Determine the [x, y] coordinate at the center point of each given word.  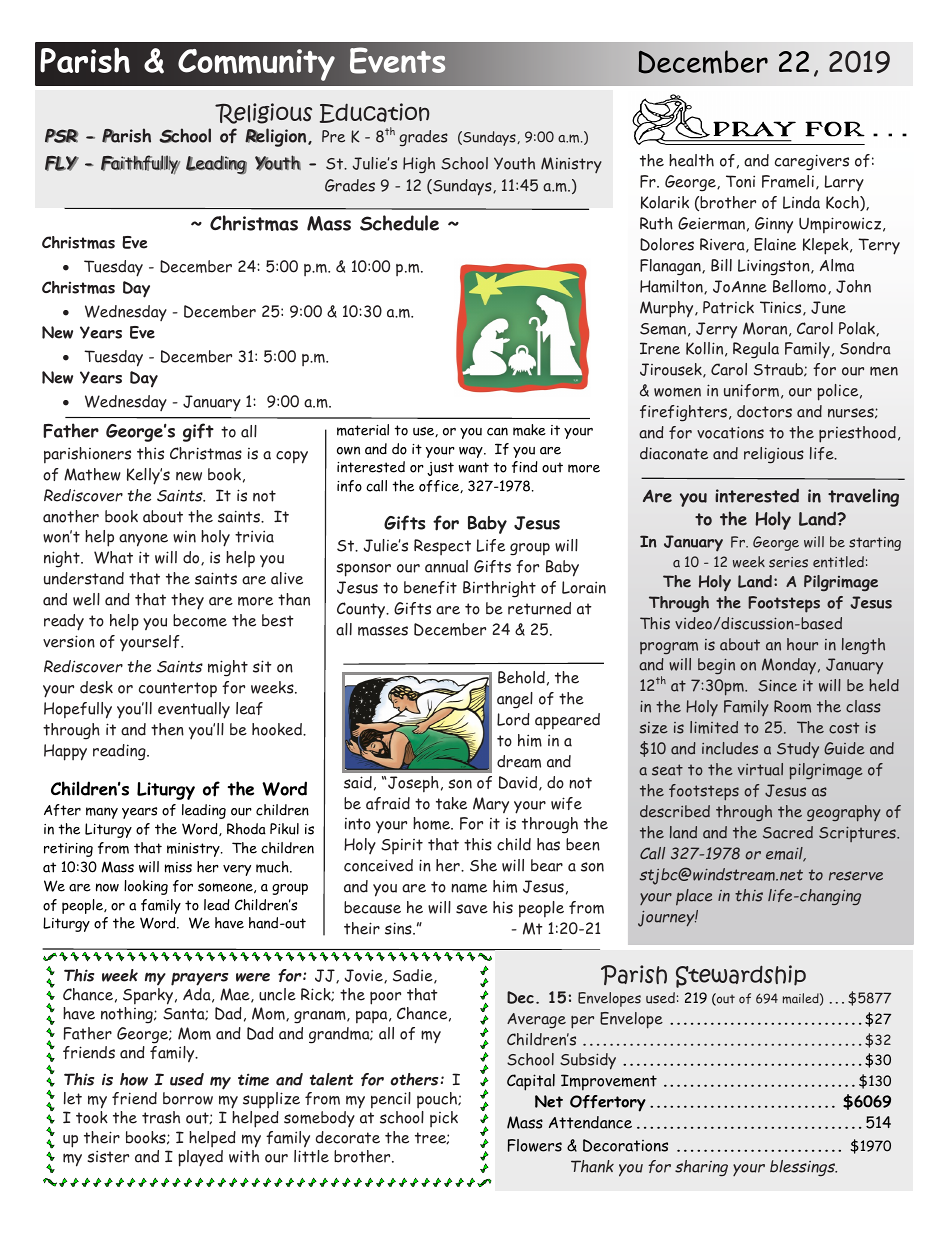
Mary [491, 805]
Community [256, 65]
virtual [760, 769]
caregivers [812, 162]
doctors [764, 411]
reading [120, 752]
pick [444, 1119]
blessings [803, 1168]
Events [397, 60]
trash [161, 1117]
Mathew [92, 474]
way [472, 452]
